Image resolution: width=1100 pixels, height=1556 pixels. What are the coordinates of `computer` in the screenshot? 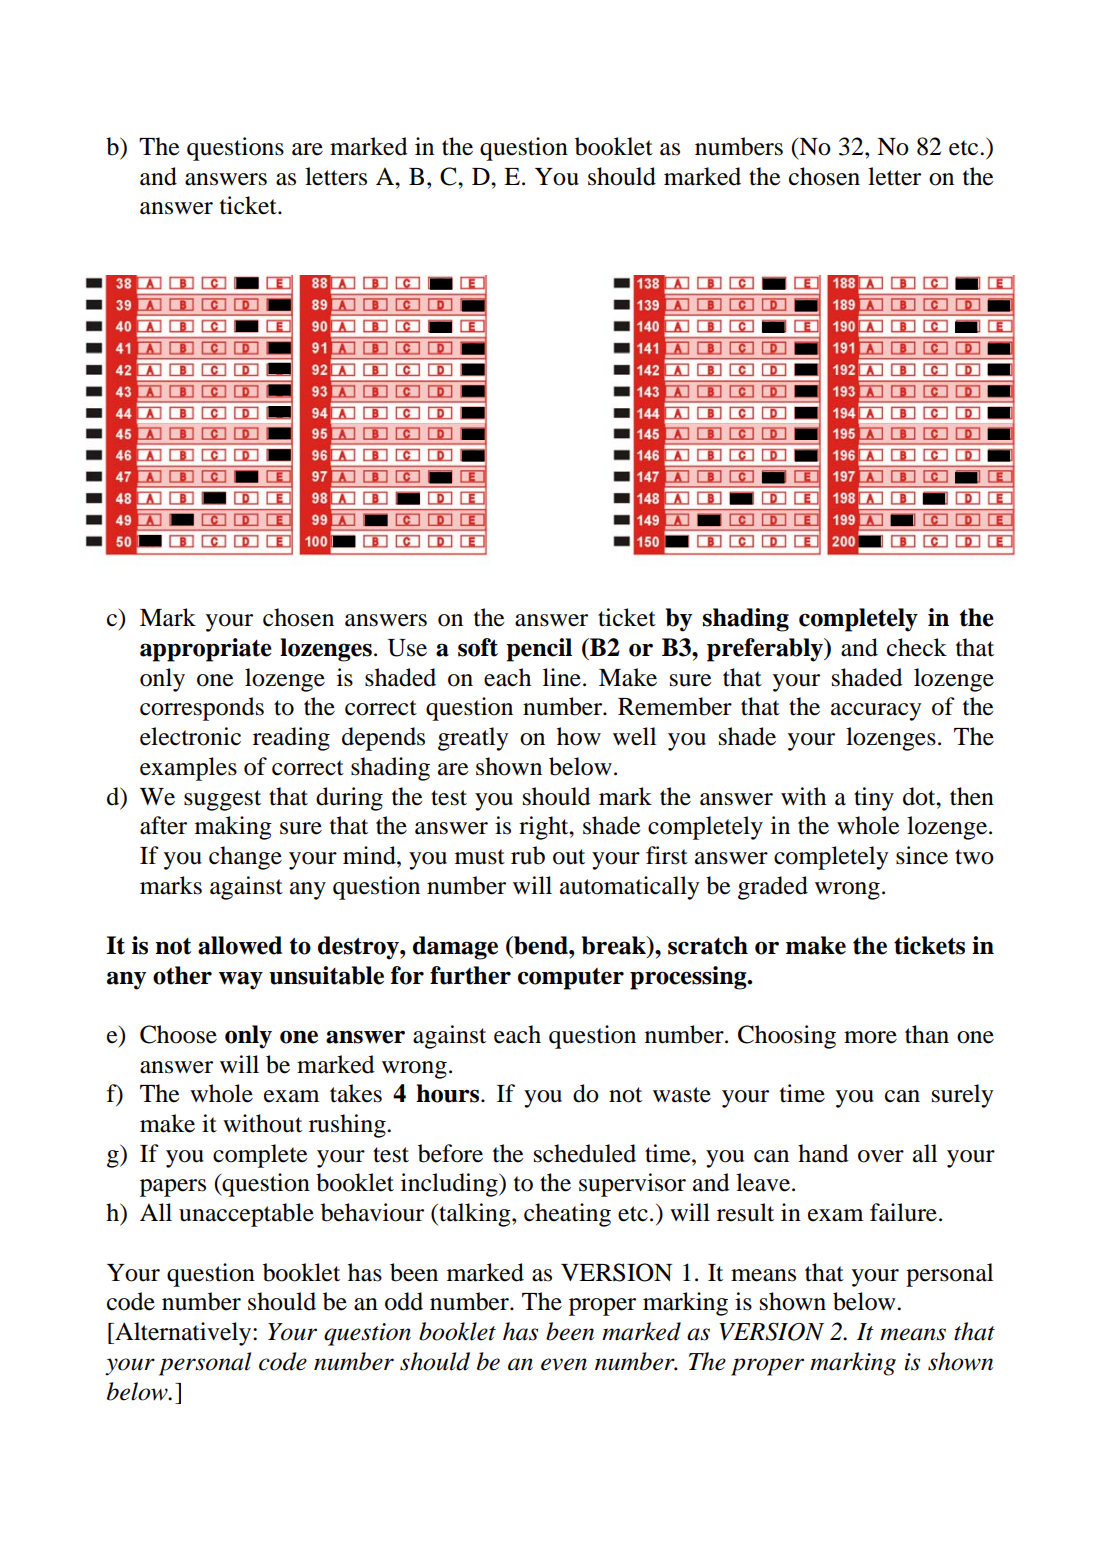 It's located at (571, 979).
